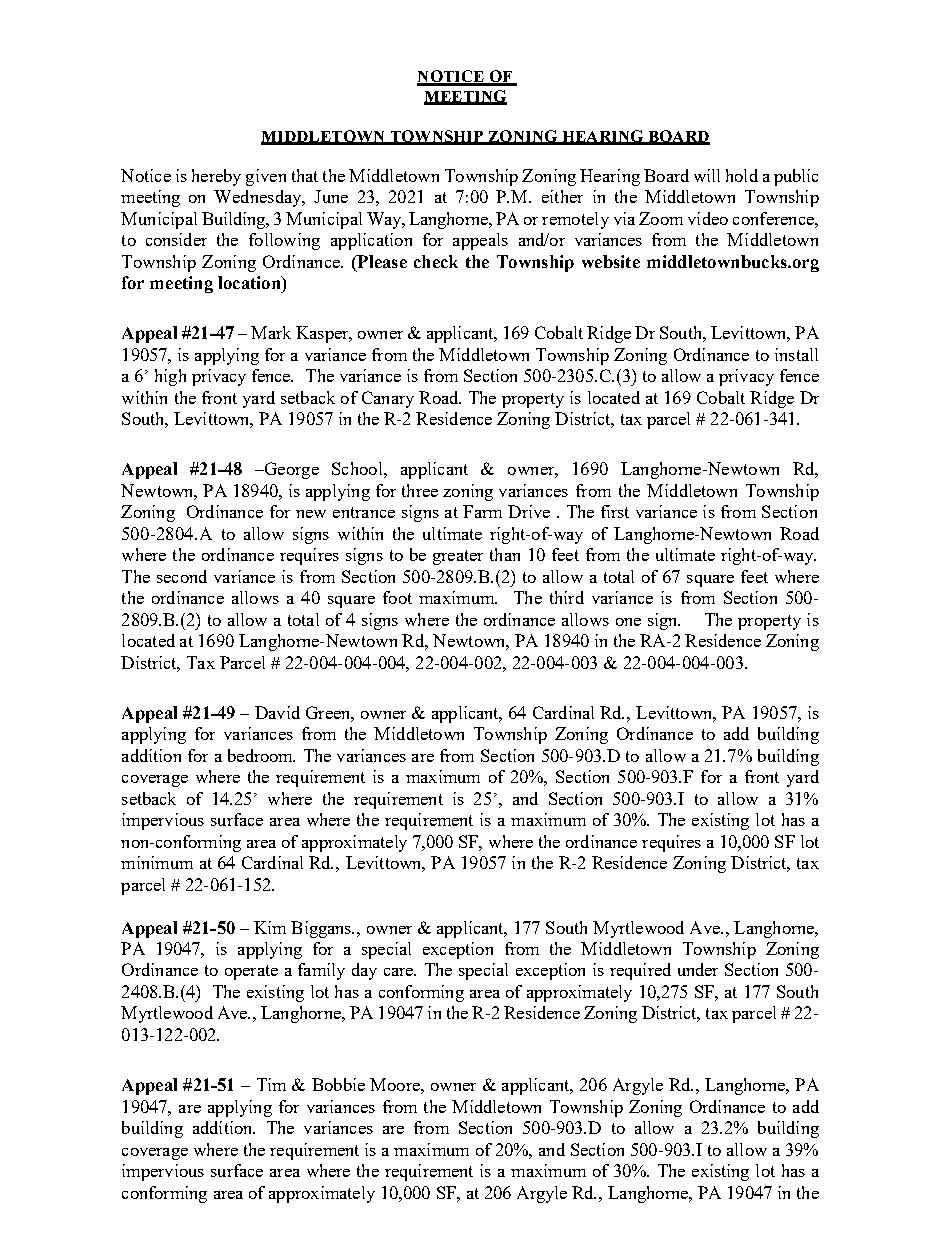 This page has height=1233, width=952. Describe the element at coordinates (708, 218) in the page. I see `video` at that location.
